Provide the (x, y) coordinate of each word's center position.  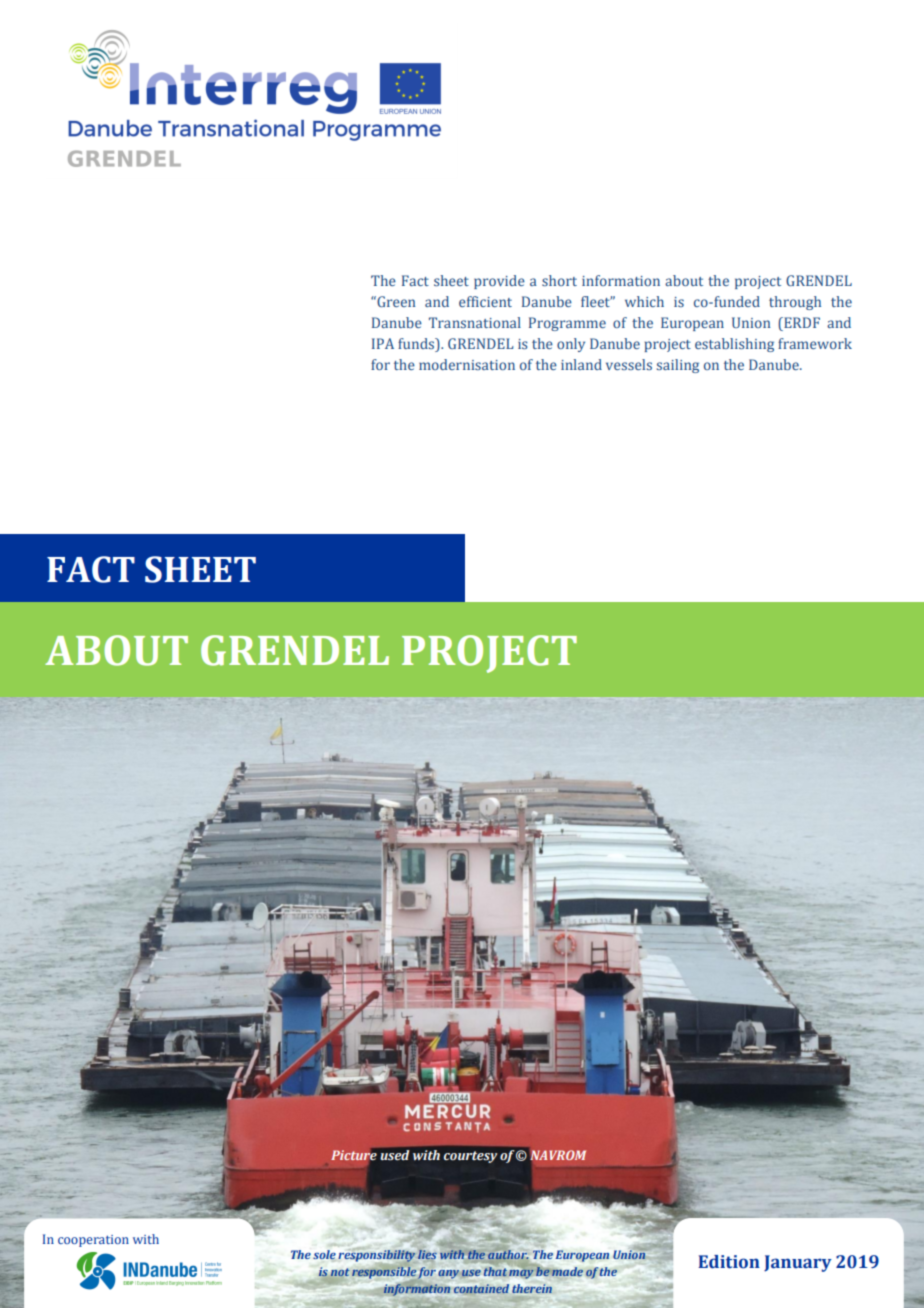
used (394, 1155)
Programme (567, 324)
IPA (383, 343)
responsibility (376, 1257)
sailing (677, 366)
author (508, 1253)
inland (581, 364)
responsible (384, 1274)
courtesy (470, 1157)
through (795, 303)
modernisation (467, 364)
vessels (629, 364)
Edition (729, 1262)
